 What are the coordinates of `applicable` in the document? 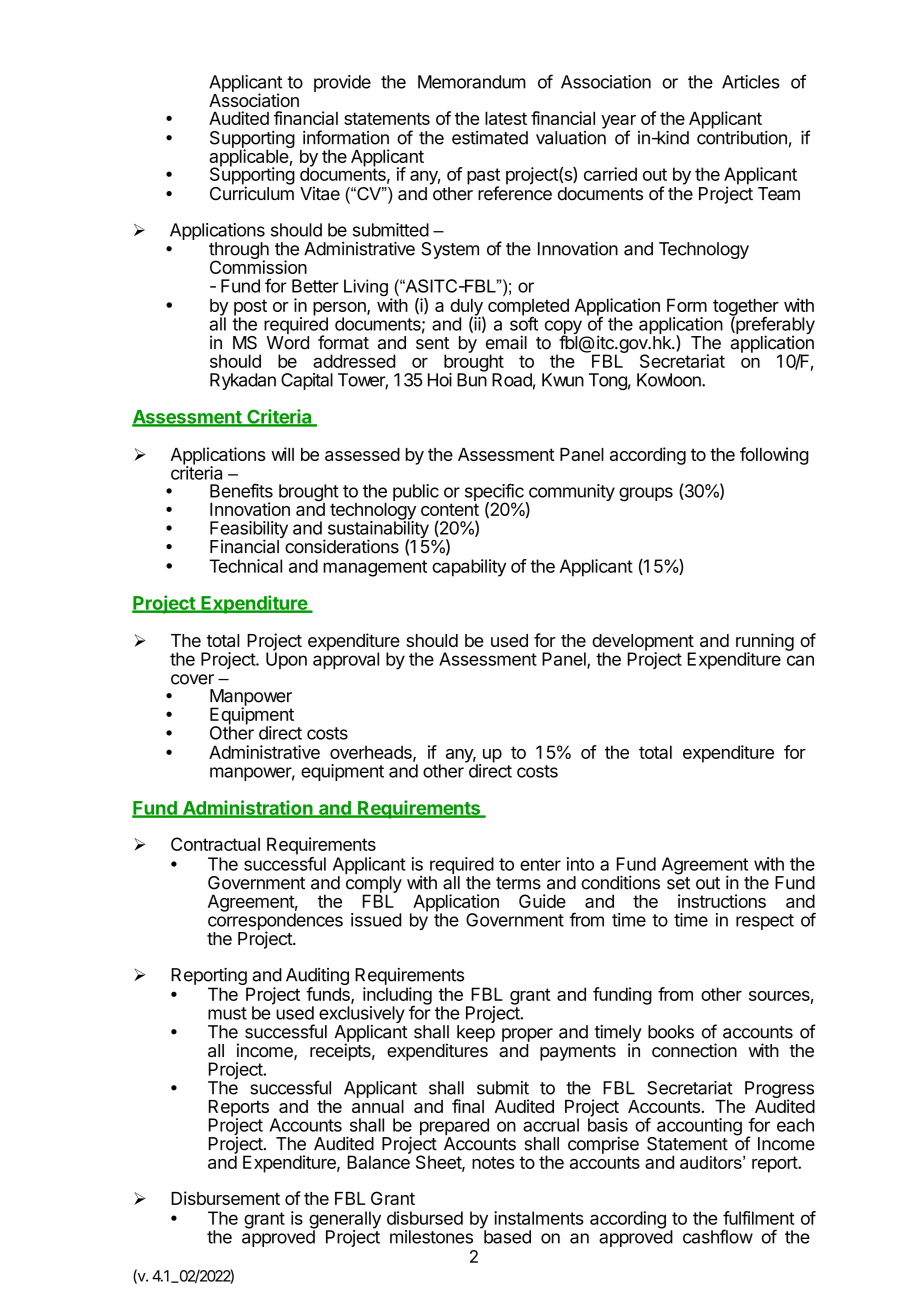 It's located at (249, 159).
